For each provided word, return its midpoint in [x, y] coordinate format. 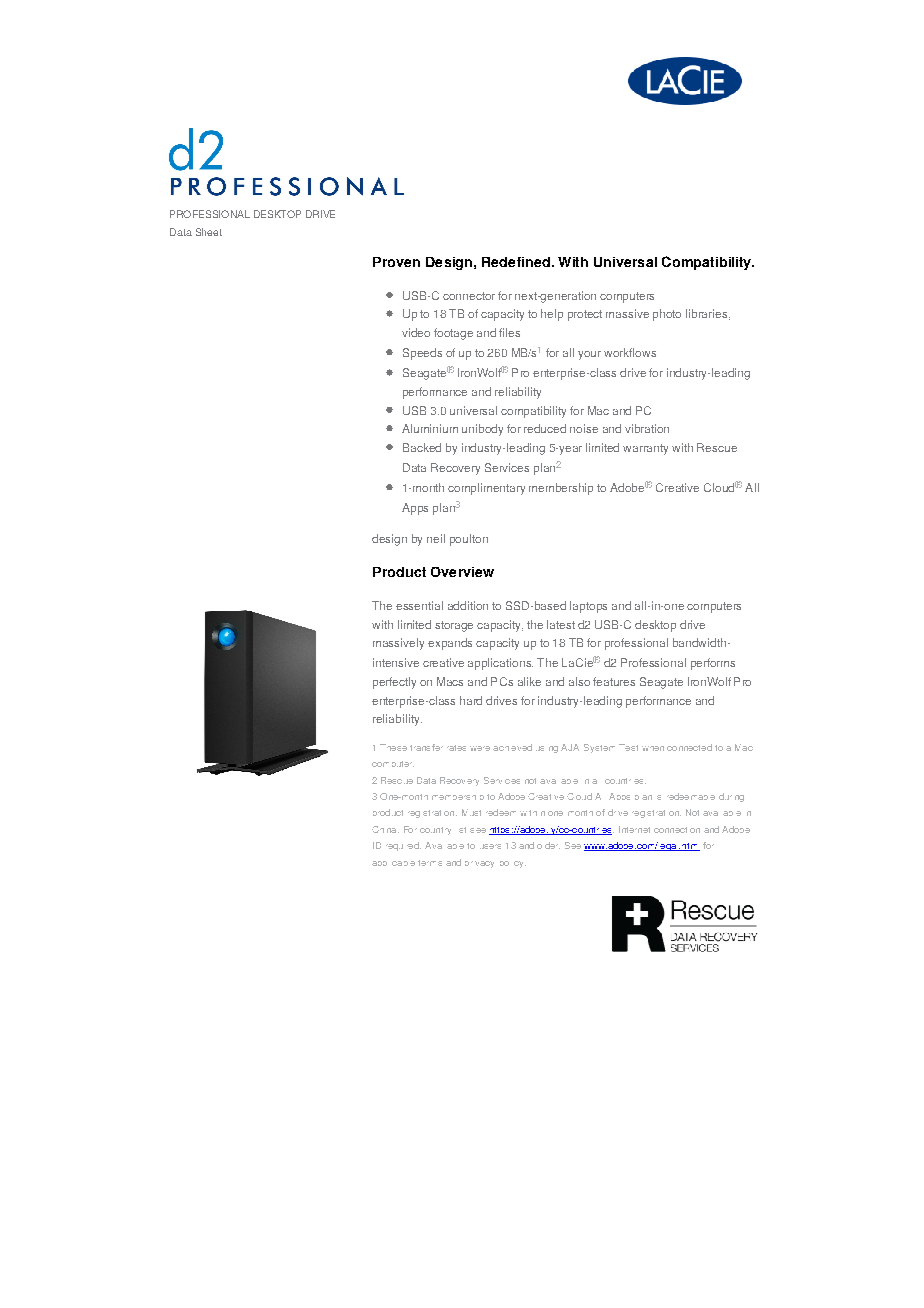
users [490, 846]
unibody [482, 430]
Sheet [209, 232]
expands [450, 644]
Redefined [516, 262]
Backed [422, 447]
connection [677, 830]
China [385, 829]
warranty [645, 449]
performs [713, 664]
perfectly [394, 683]
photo [667, 315]
